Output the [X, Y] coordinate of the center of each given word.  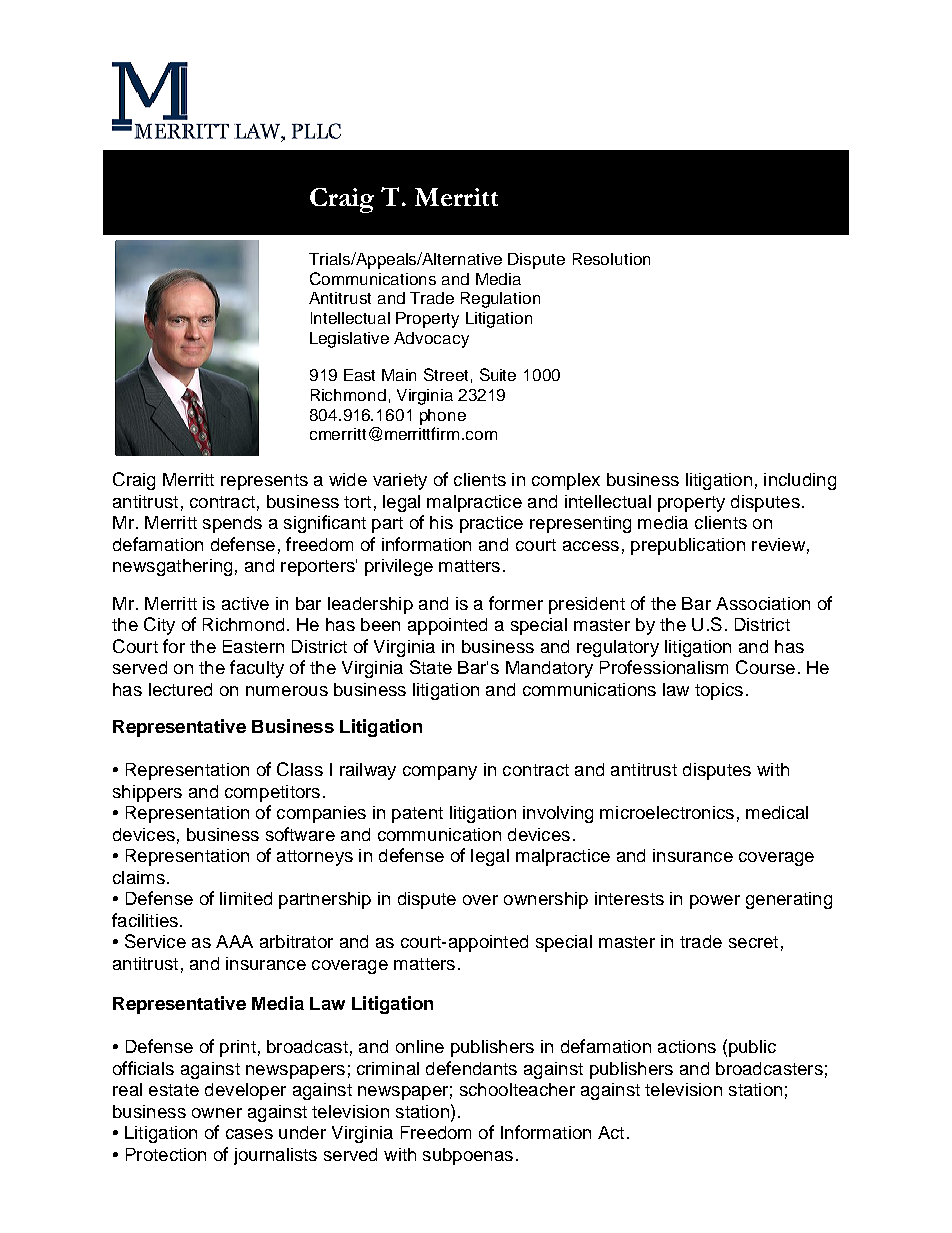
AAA [234, 941]
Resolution [611, 259]
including [800, 481]
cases [249, 1134]
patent [417, 815]
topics [719, 691]
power [715, 902]
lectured [180, 689]
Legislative [349, 340]
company [440, 773]
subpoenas [468, 1156]
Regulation [500, 300]
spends [232, 524]
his [441, 522]
